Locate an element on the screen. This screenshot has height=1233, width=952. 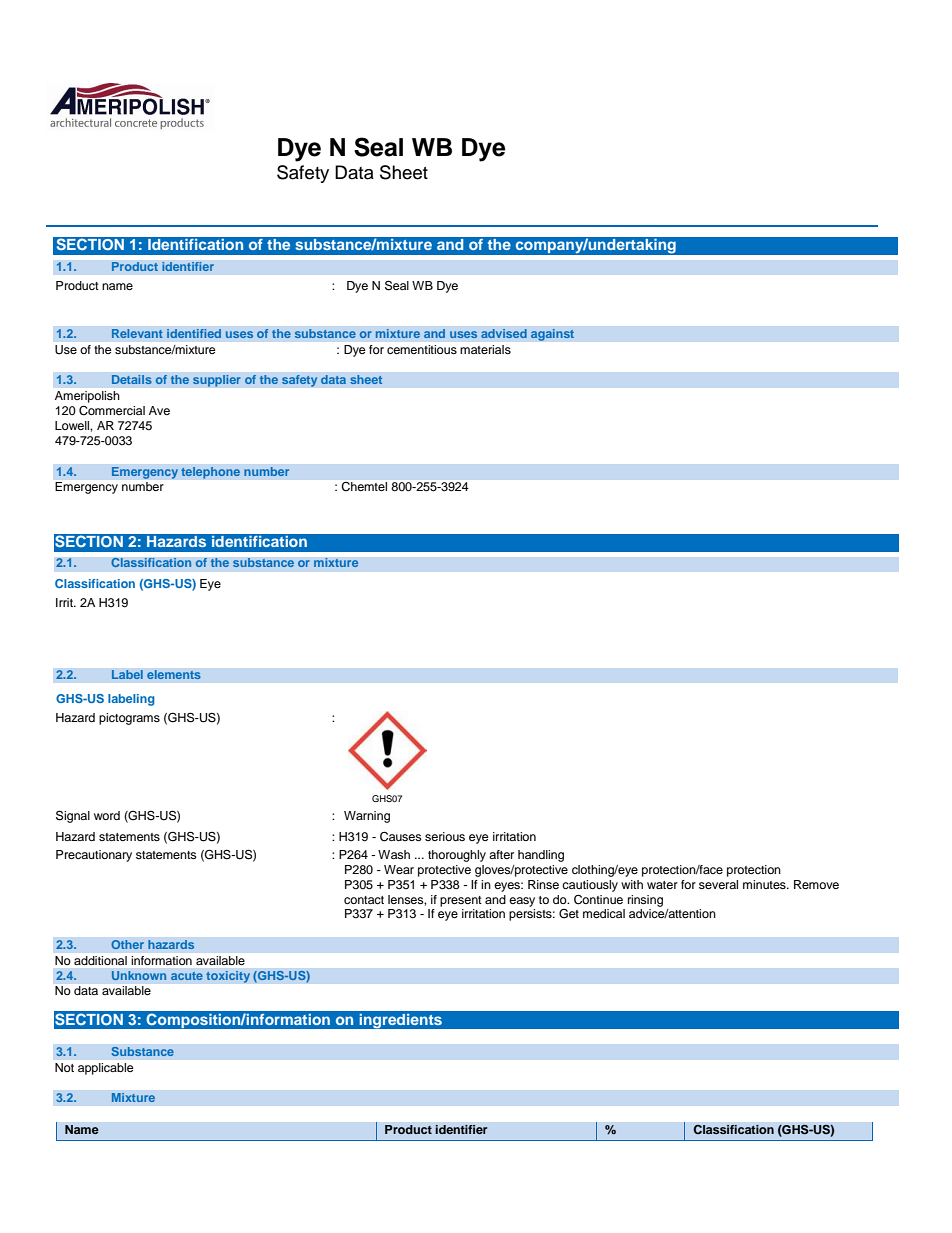
Other is located at coordinates (127, 944).
